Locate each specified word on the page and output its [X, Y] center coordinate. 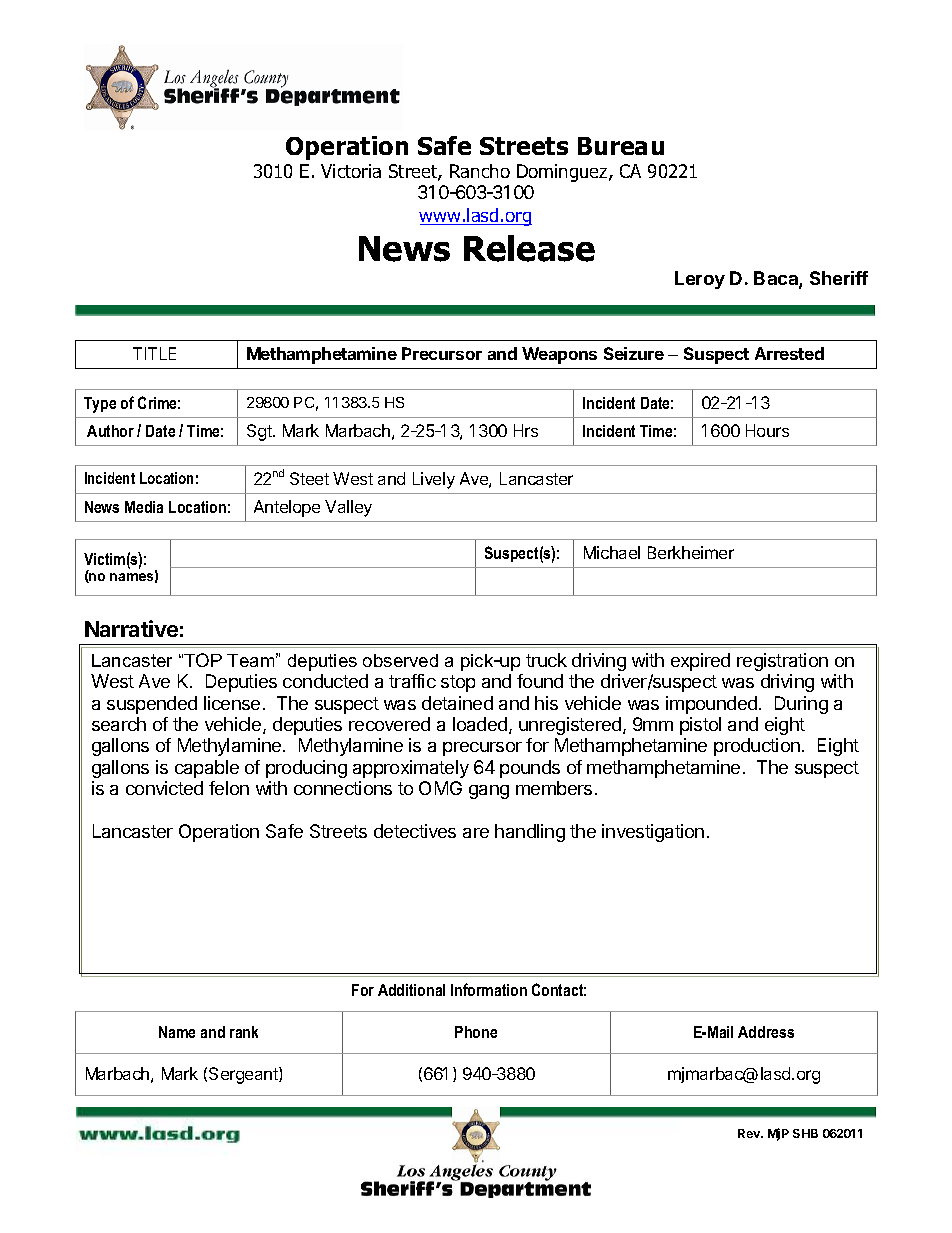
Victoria [351, 171]
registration [782, 662]
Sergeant [244, 1075]
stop [458, 683]
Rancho [480, 171]
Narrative [131, 628]
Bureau [621, 146]
